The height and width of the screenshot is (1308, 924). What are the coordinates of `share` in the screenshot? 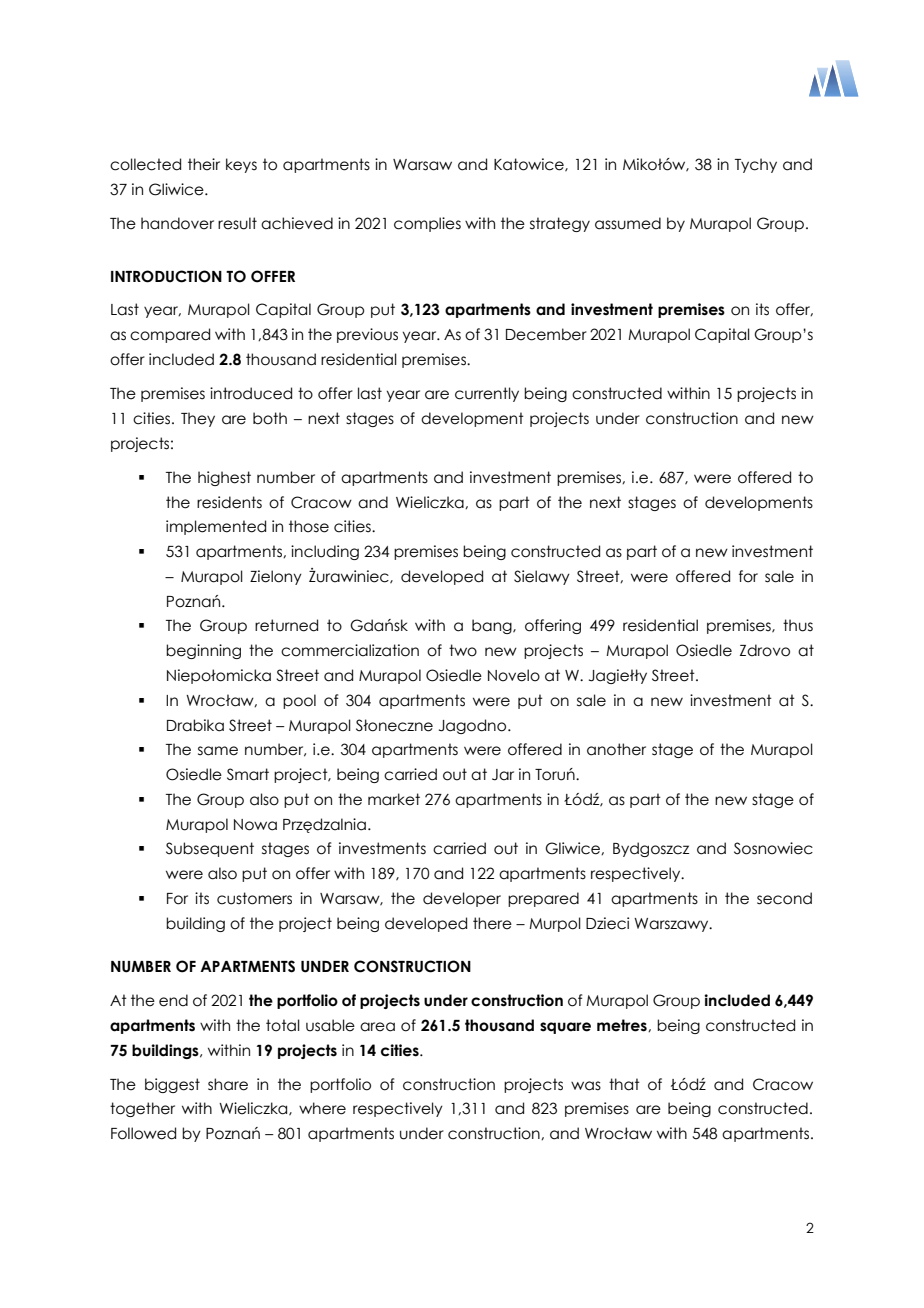 It's located at (228, 1084).
